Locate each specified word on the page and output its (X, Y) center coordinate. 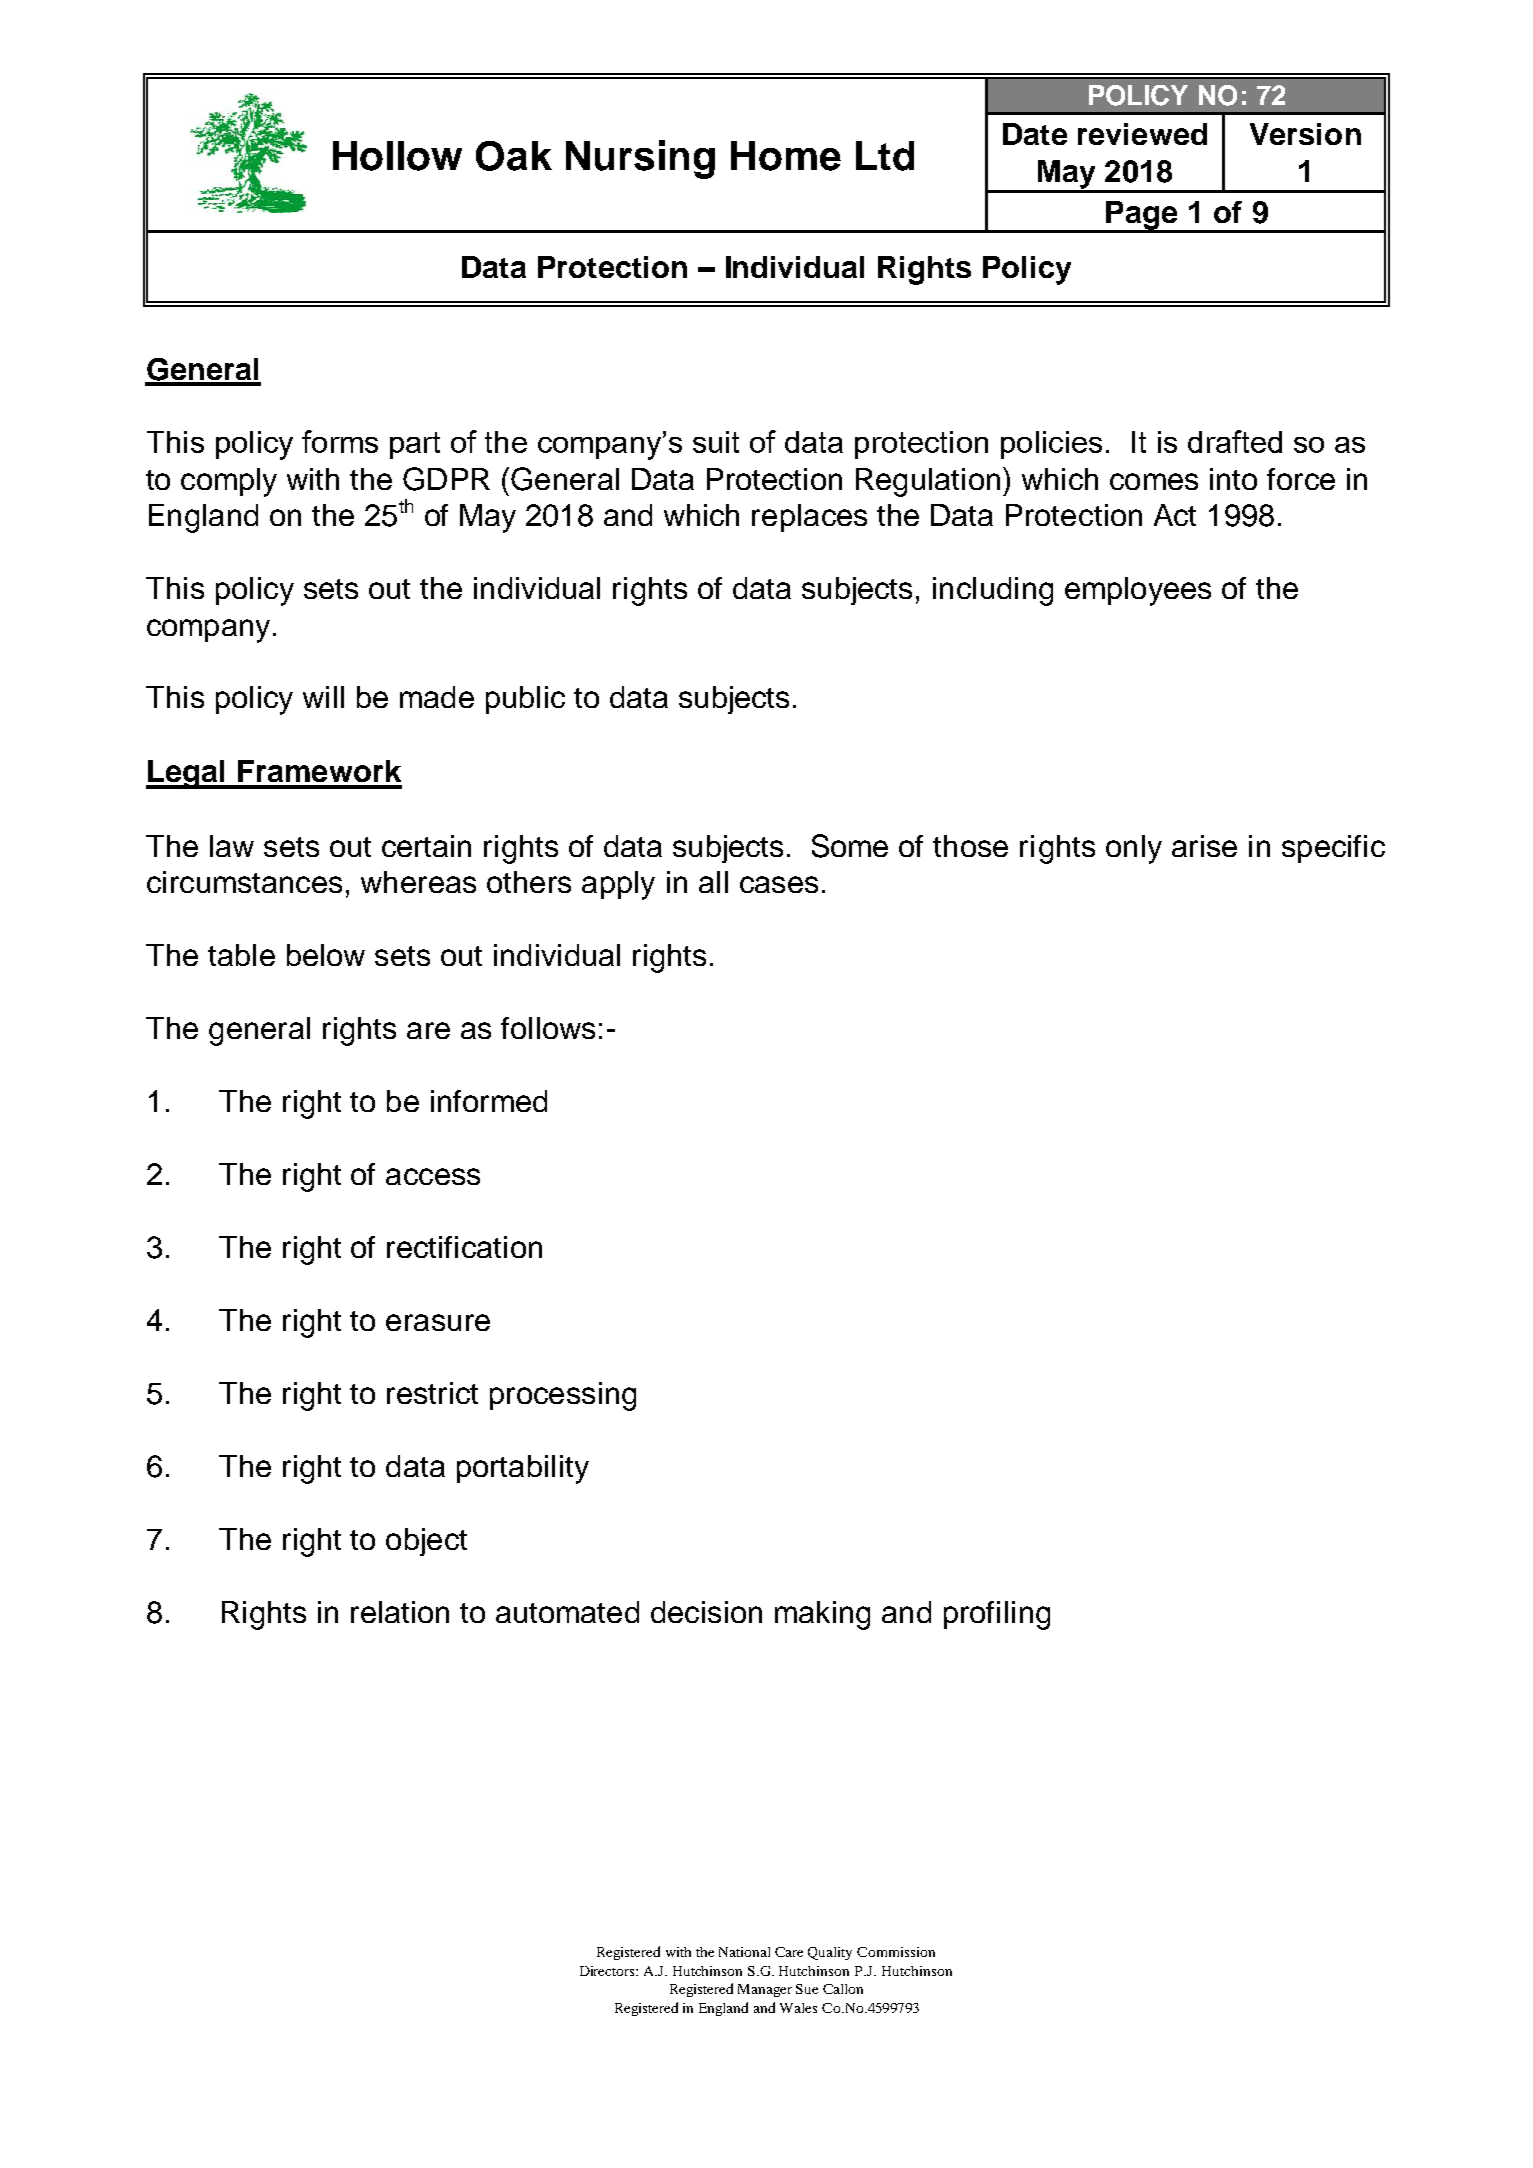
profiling (997, 1615)
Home (786, 156)
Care (789, 1952)
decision (706, 1612)
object (426, 1542)
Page (1142, 216)
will (323, 697)
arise (1204, 846)
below (326, 955)
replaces (809, 518)
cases (779, 884)
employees (1138, 591)
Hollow (397, 156)
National (744, 1952)
